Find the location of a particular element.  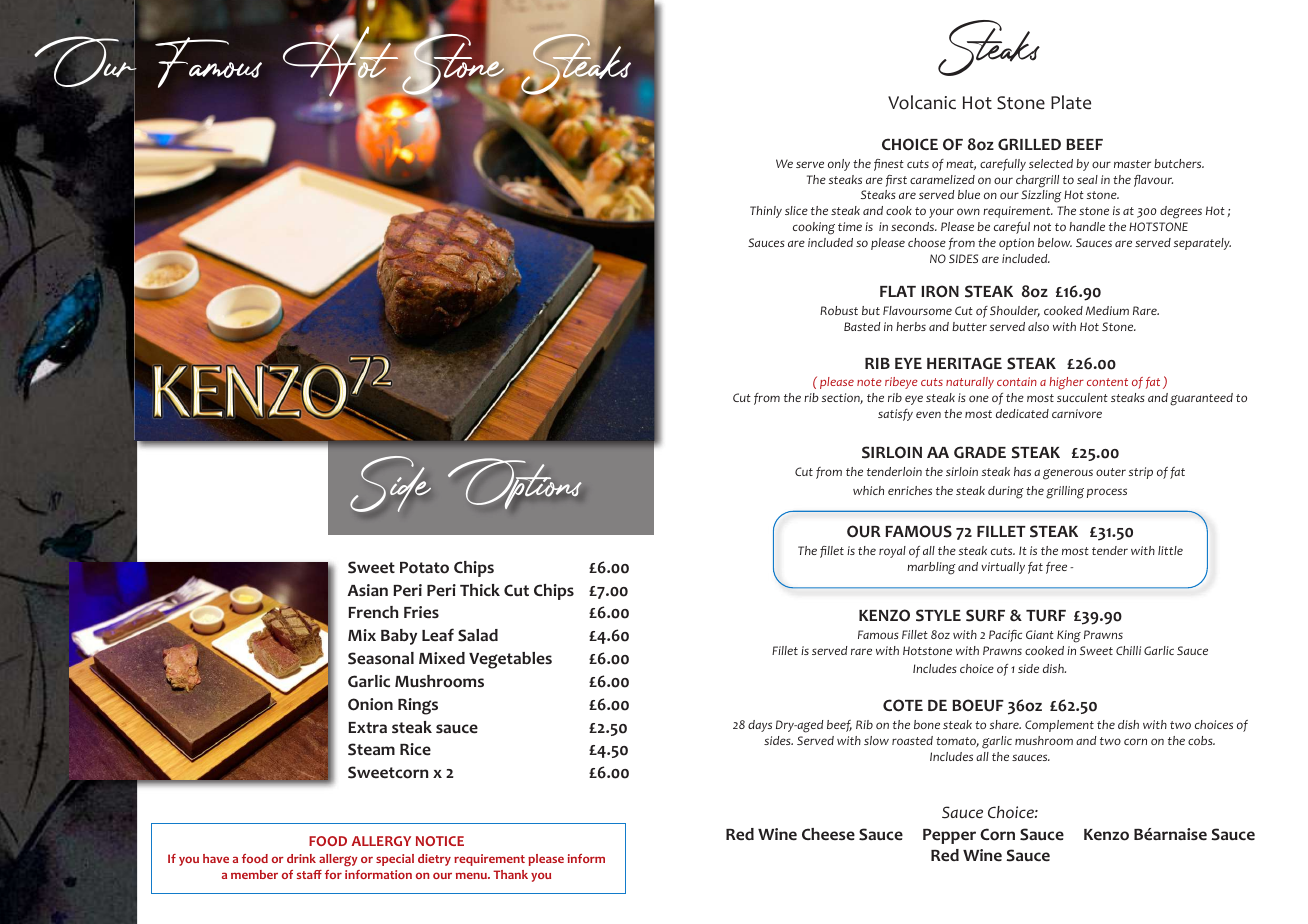

thick is located at coordinates (480, 590).
